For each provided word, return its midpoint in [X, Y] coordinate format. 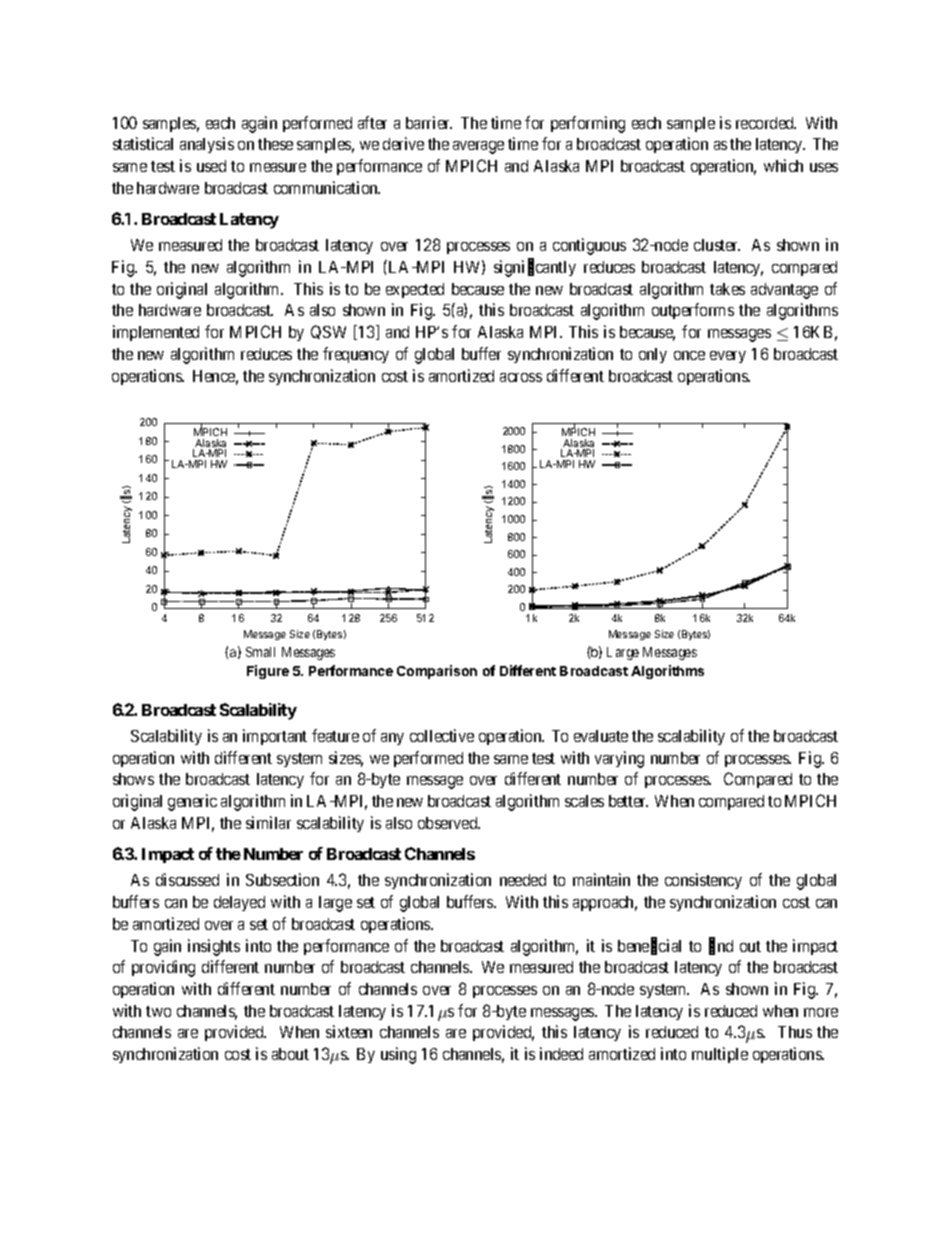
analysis [207, 145]
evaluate [601, 736]
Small [260, 652]
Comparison [437, 672]
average [478, 147]
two [158, 1011]
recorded [766, 123]
